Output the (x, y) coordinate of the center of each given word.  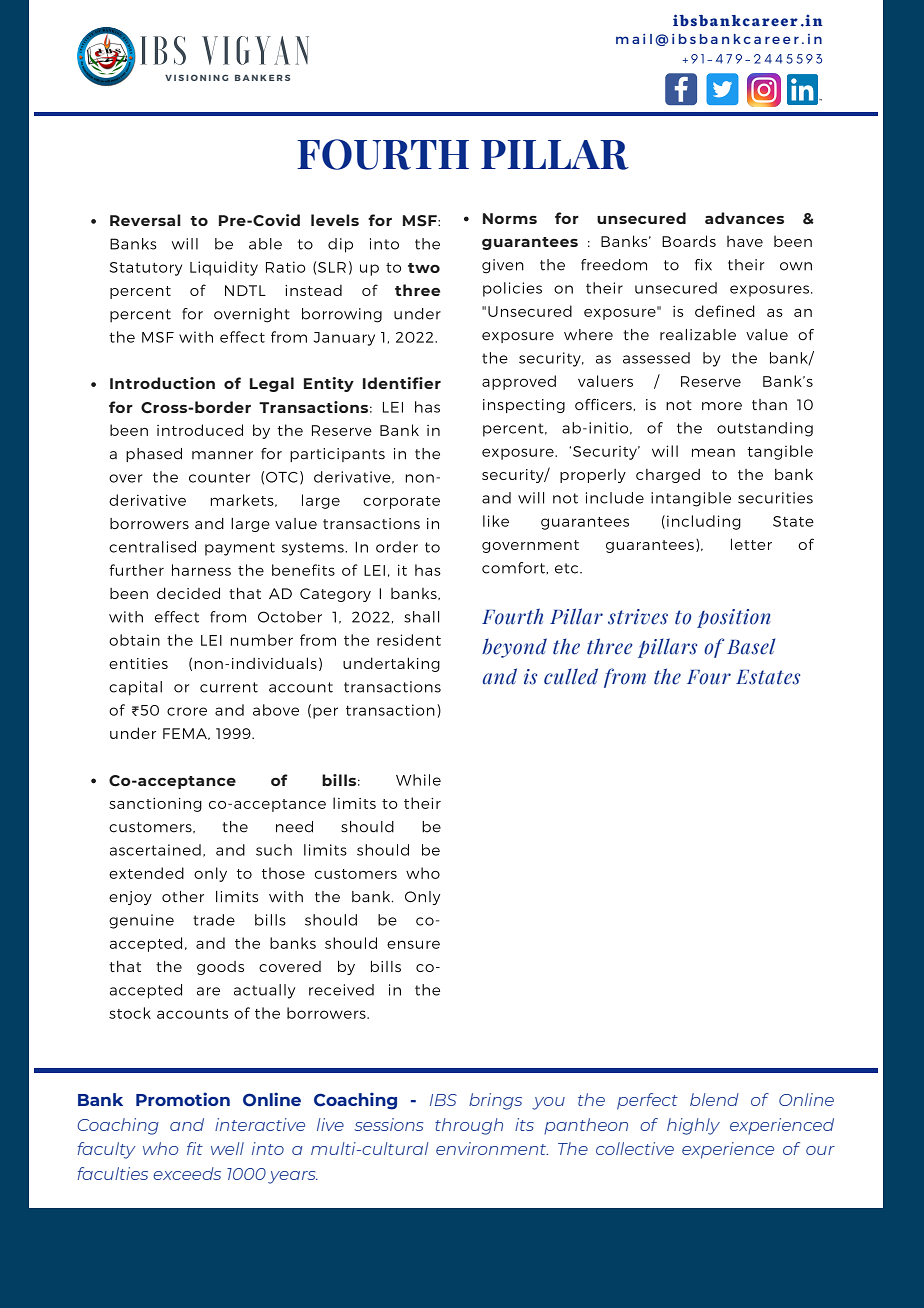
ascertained (155, 850)
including (704, 522)
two (424, 268)
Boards (689, 241)
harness (201, 570)
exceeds (187, 1173)
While (418, 780)
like (496, 521)
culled (571, 676)
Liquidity (224, 268)
